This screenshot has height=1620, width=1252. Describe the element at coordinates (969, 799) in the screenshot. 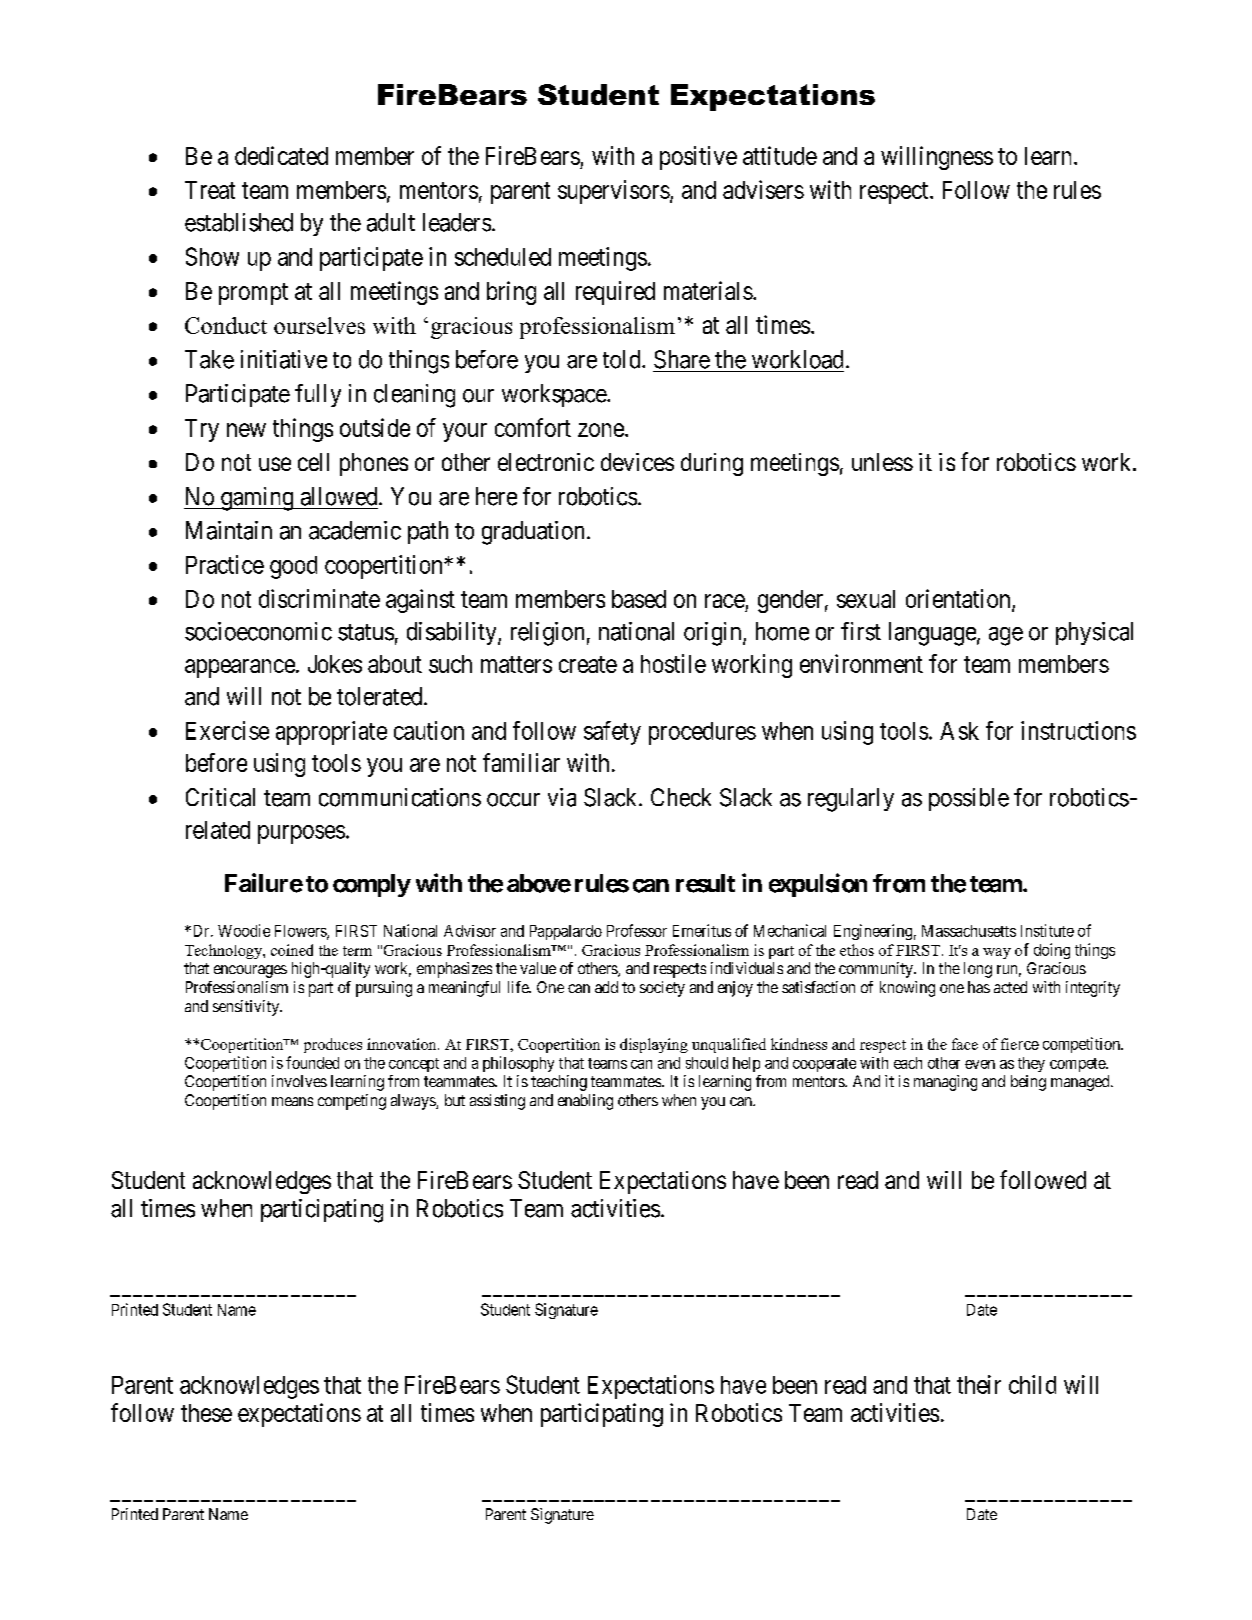

I see `possible` at that location.
